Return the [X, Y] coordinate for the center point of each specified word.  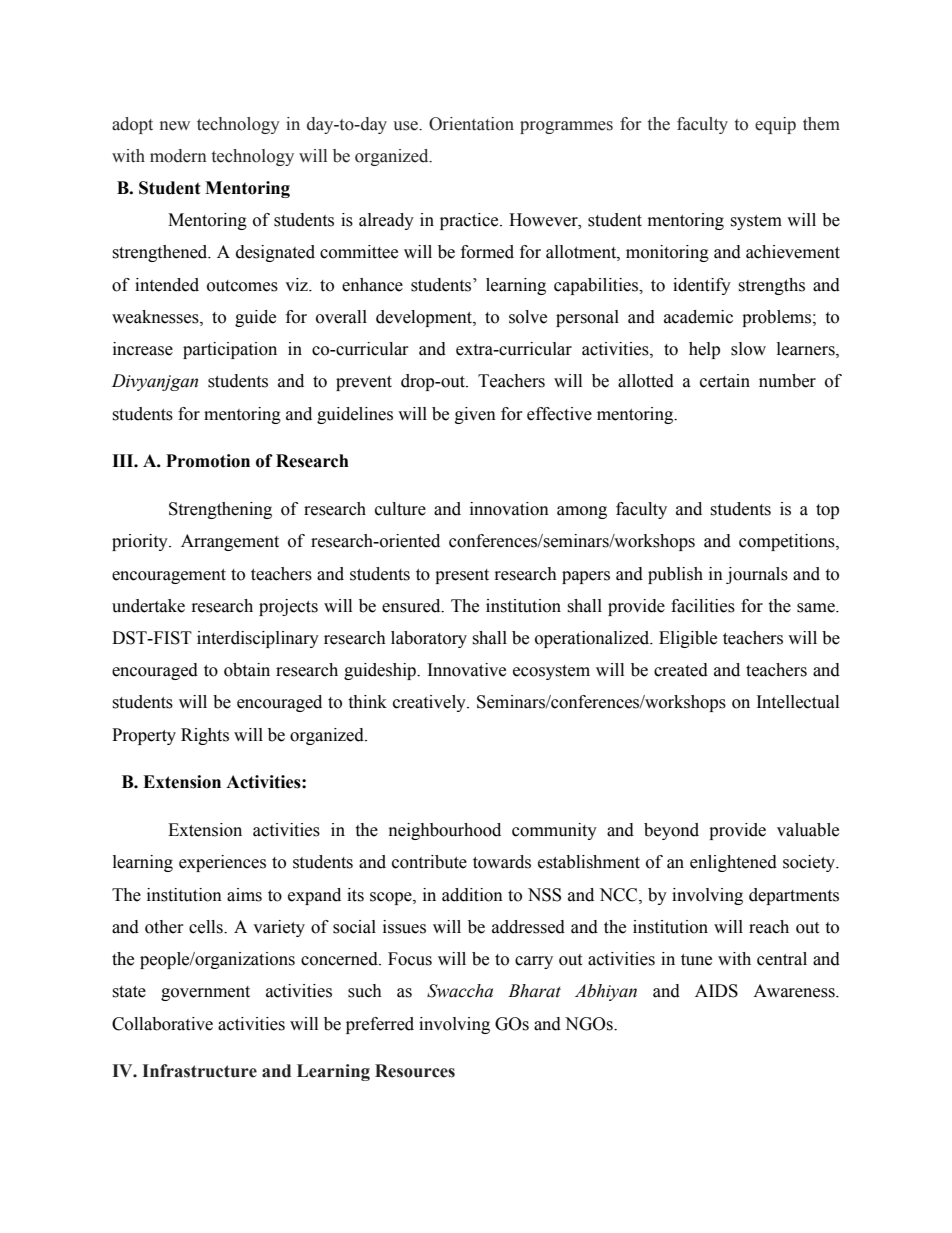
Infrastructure [199, 1071]
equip [775, 125]
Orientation [471, 124]
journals [757, 575]
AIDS [716, 991]
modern [178, 156]
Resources [415, 1071]
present [462, 576]
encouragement [169, 576]
